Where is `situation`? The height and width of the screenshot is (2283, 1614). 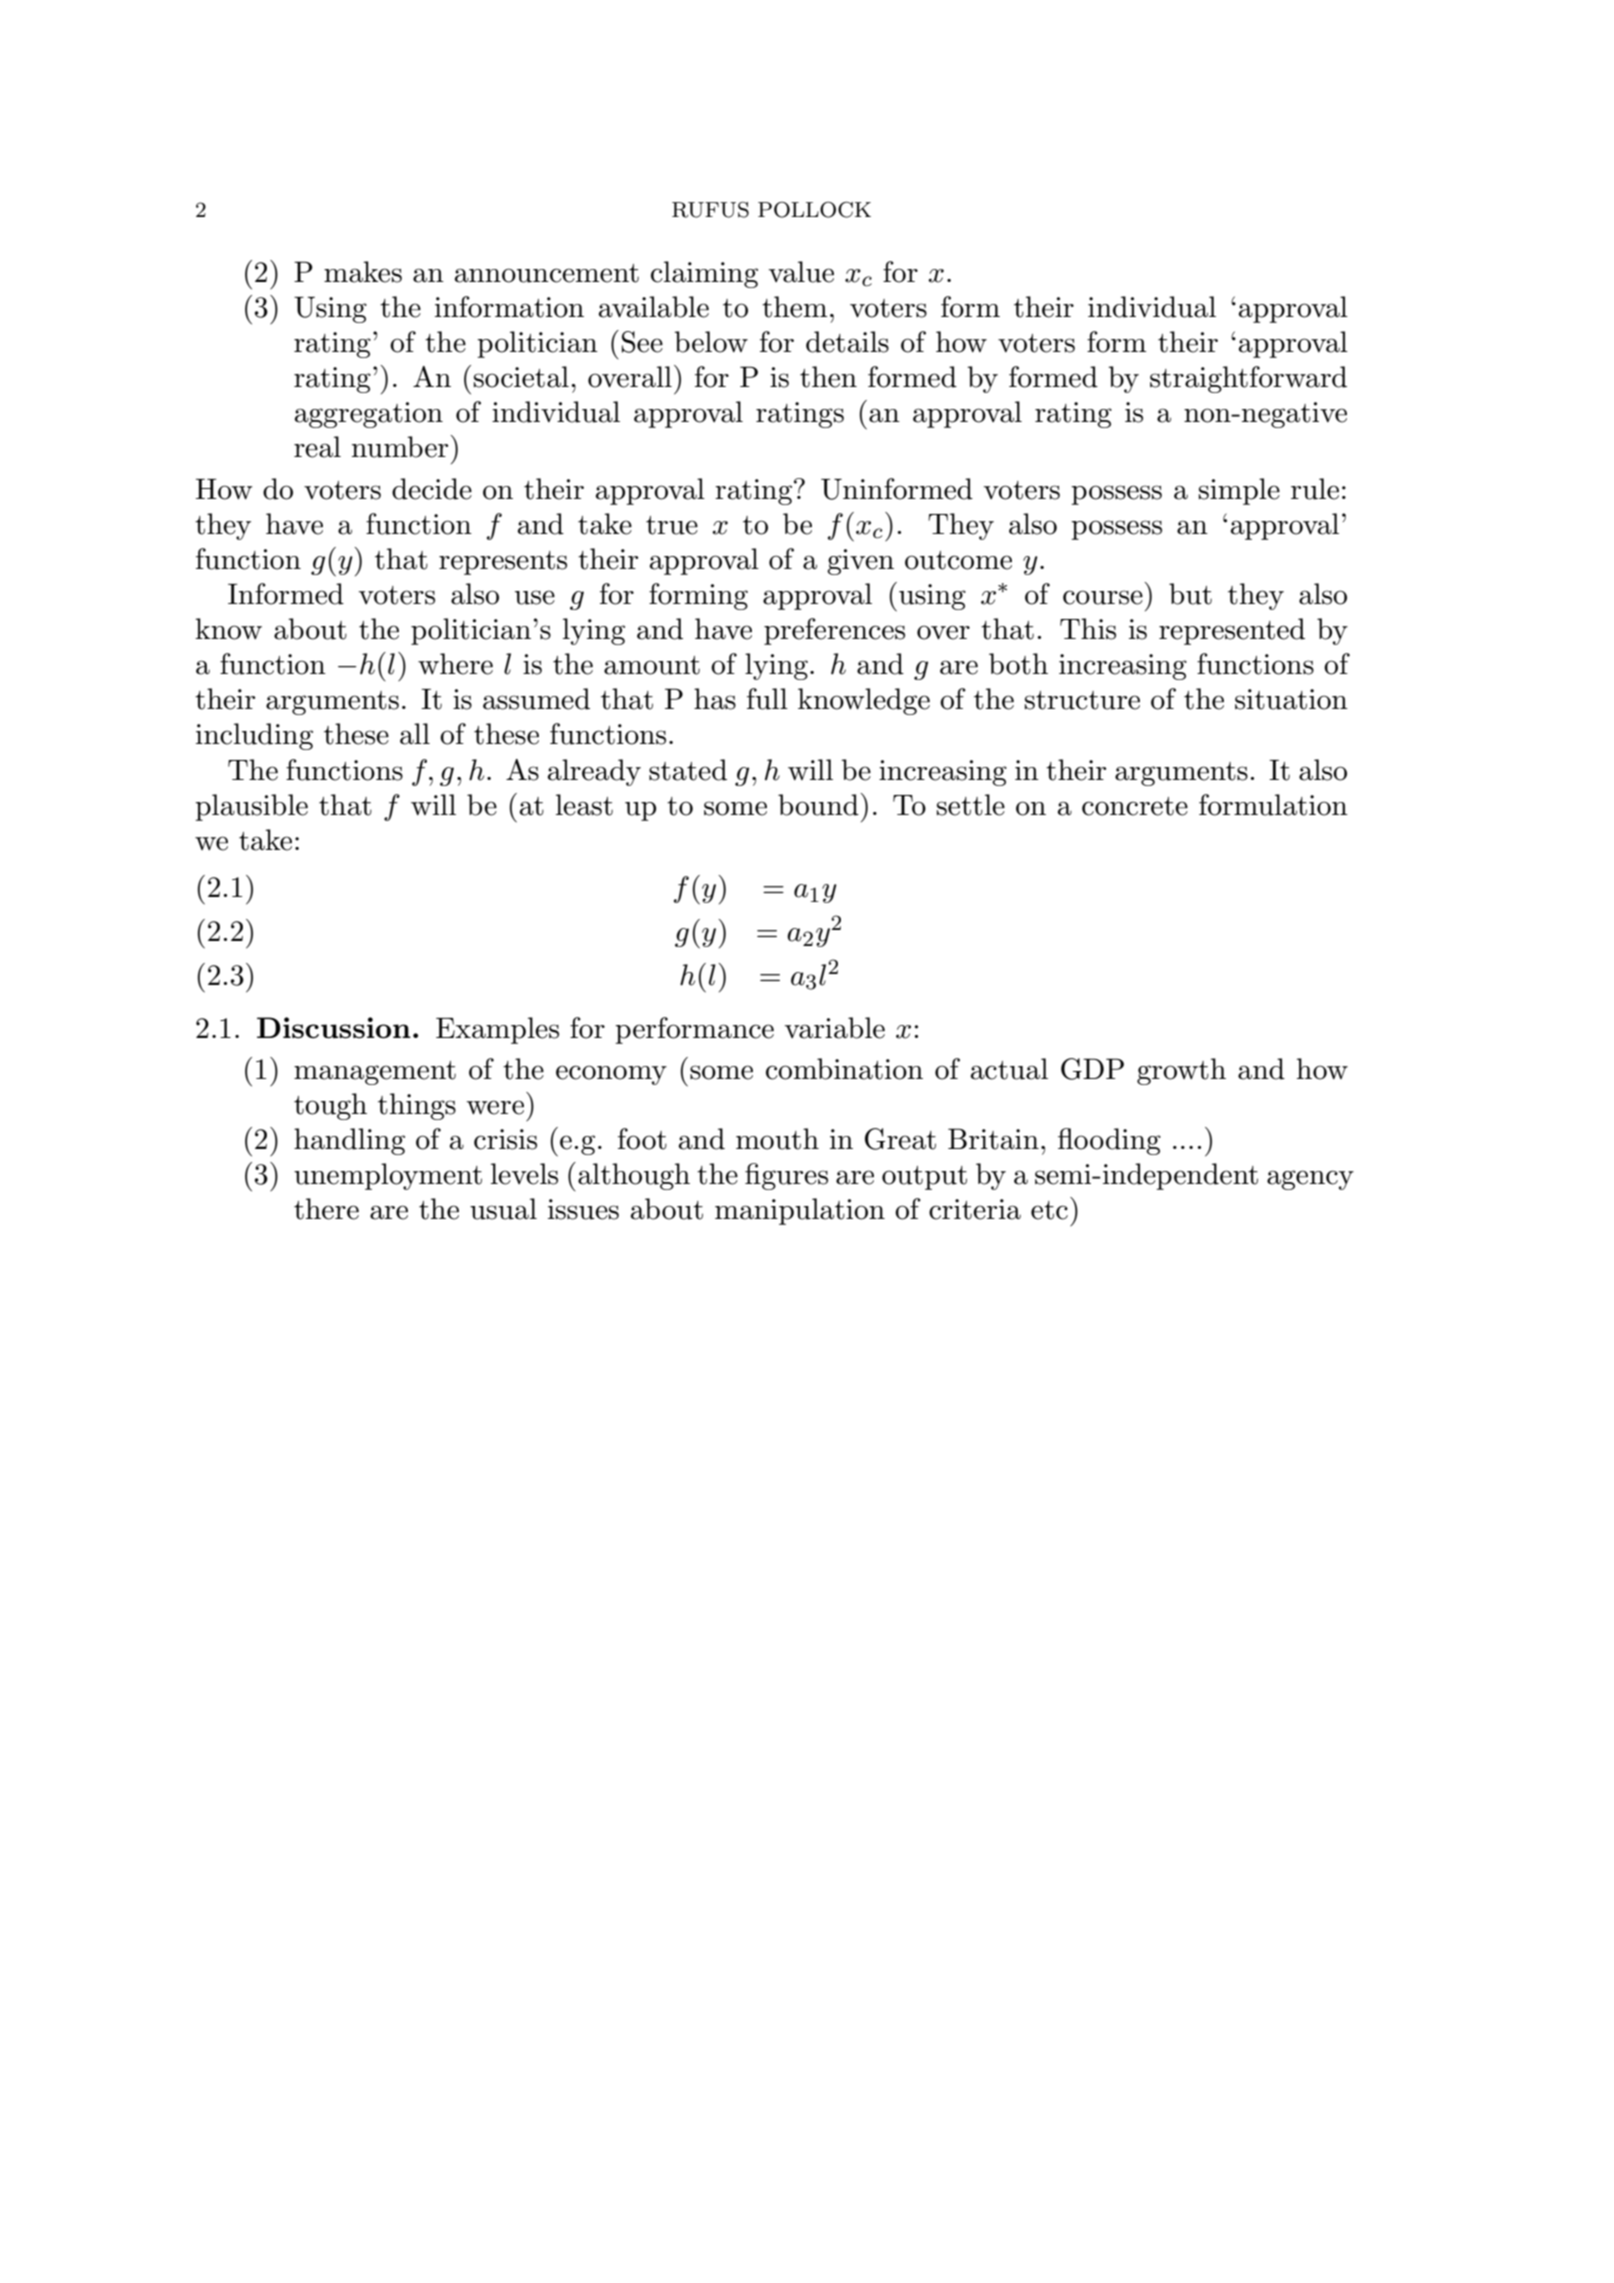 situation is located at coordinates (1291, 699).
